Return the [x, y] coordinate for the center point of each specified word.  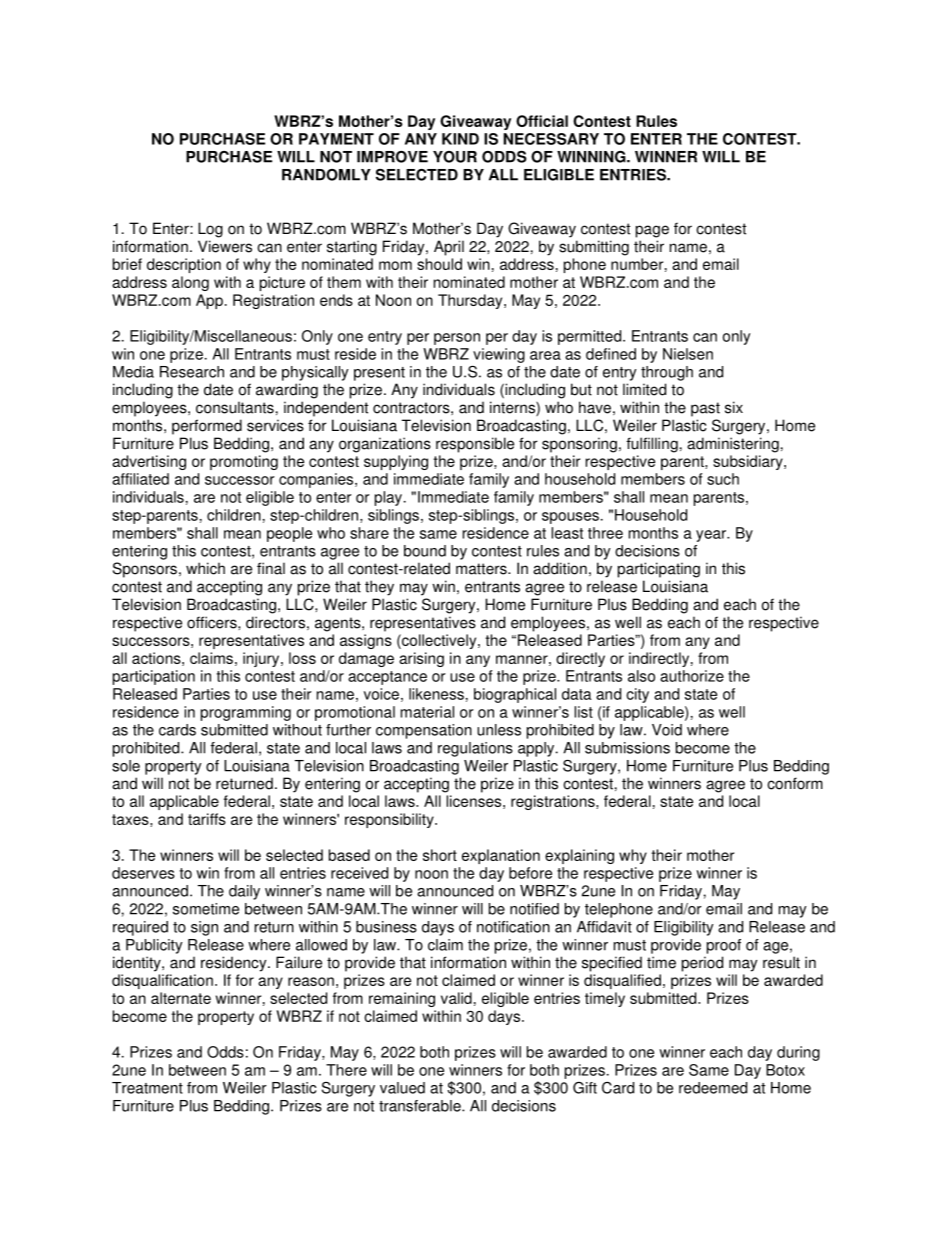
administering [733, 445]
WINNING [592, 156]
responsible [475, 445]
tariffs [207, 819]
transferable [421, 1106]
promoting [244, 462]
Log [210, 230]
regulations [475, 749]
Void [667, 730]
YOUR [455, 157]
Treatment [147, 1088]
